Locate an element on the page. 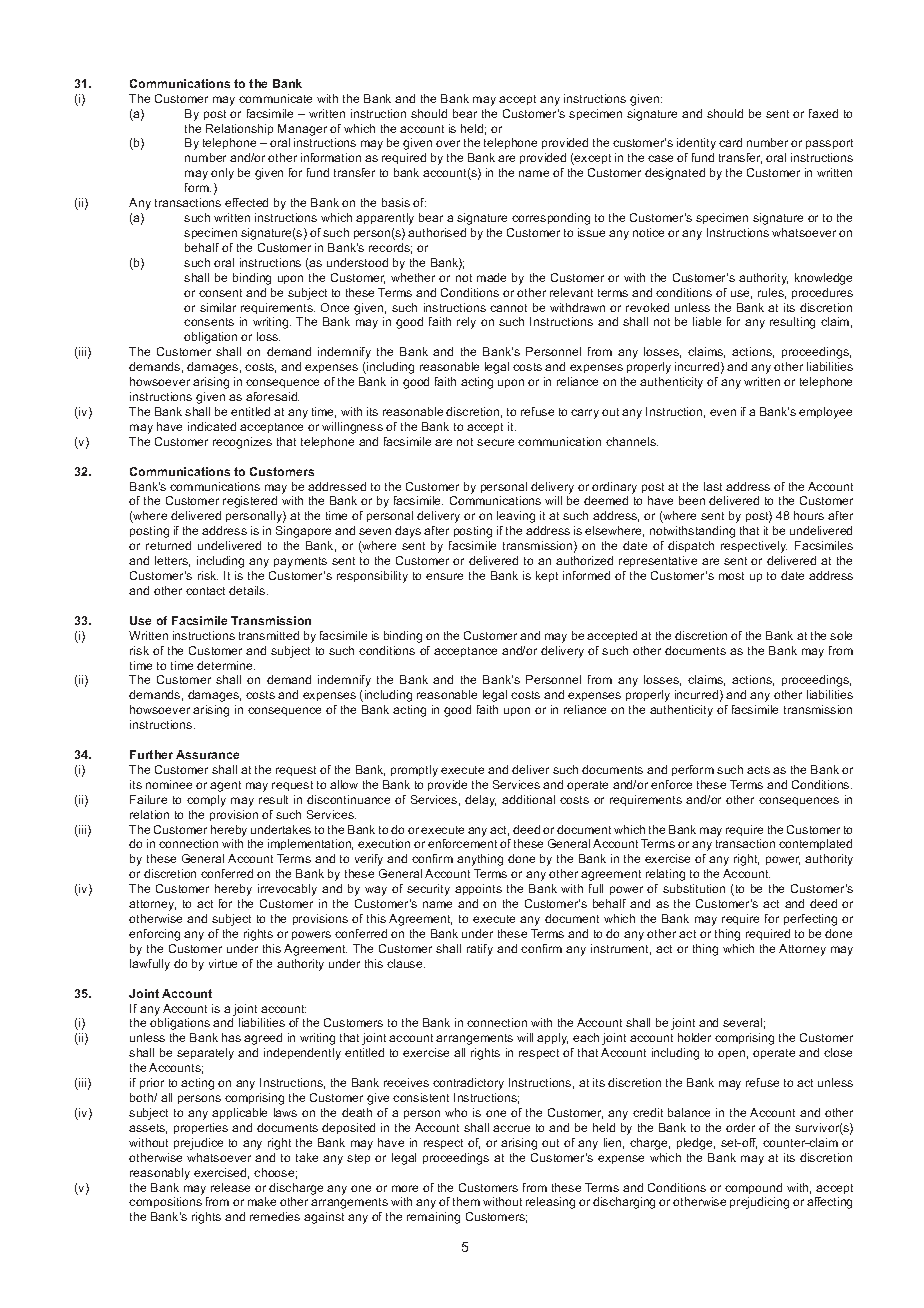 Image resolution: width=924 pixels, height=1308 pixels. over is located at coordinates (448, 143).
